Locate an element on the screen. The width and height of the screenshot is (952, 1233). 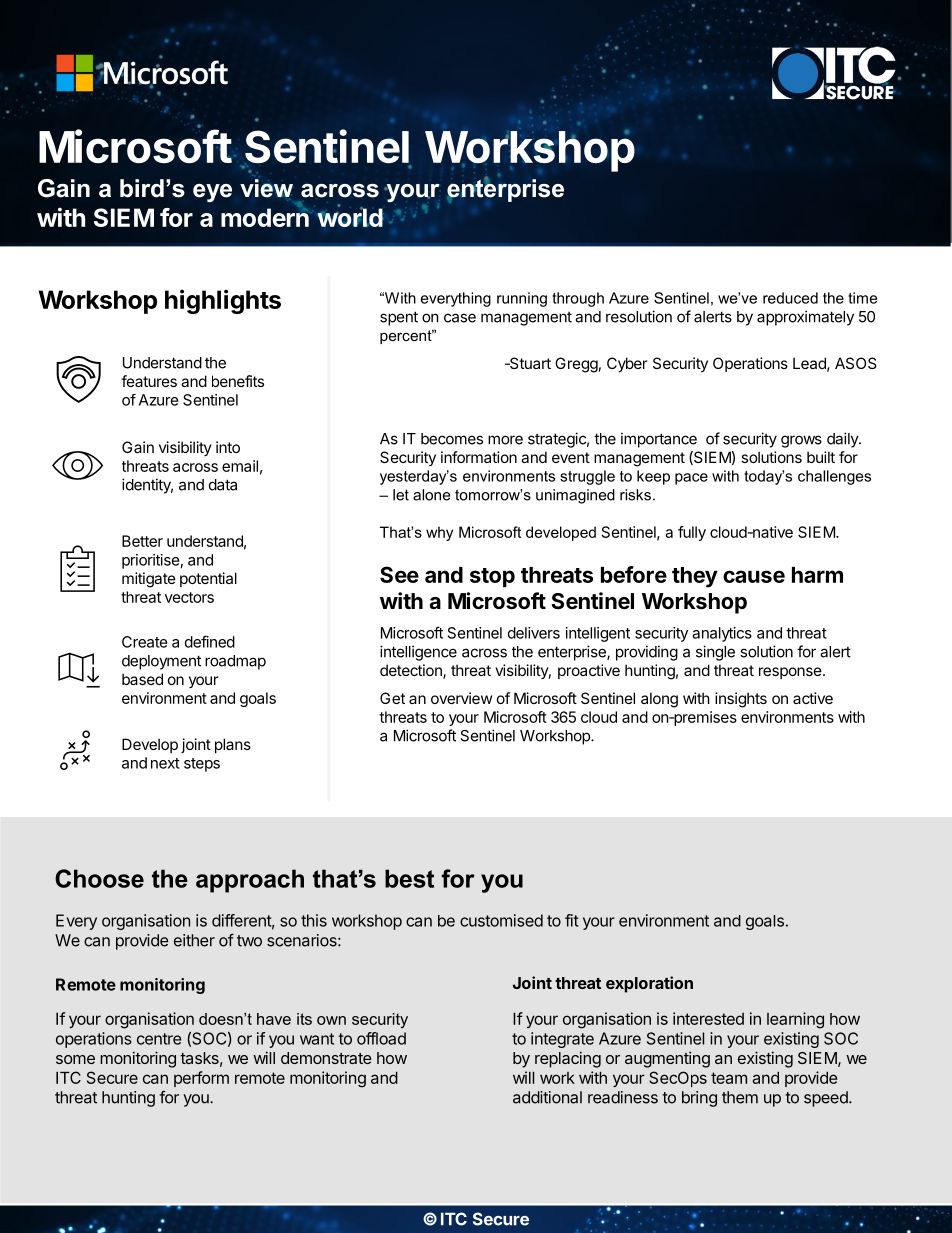
alone is located at coordinates (431, 495).
